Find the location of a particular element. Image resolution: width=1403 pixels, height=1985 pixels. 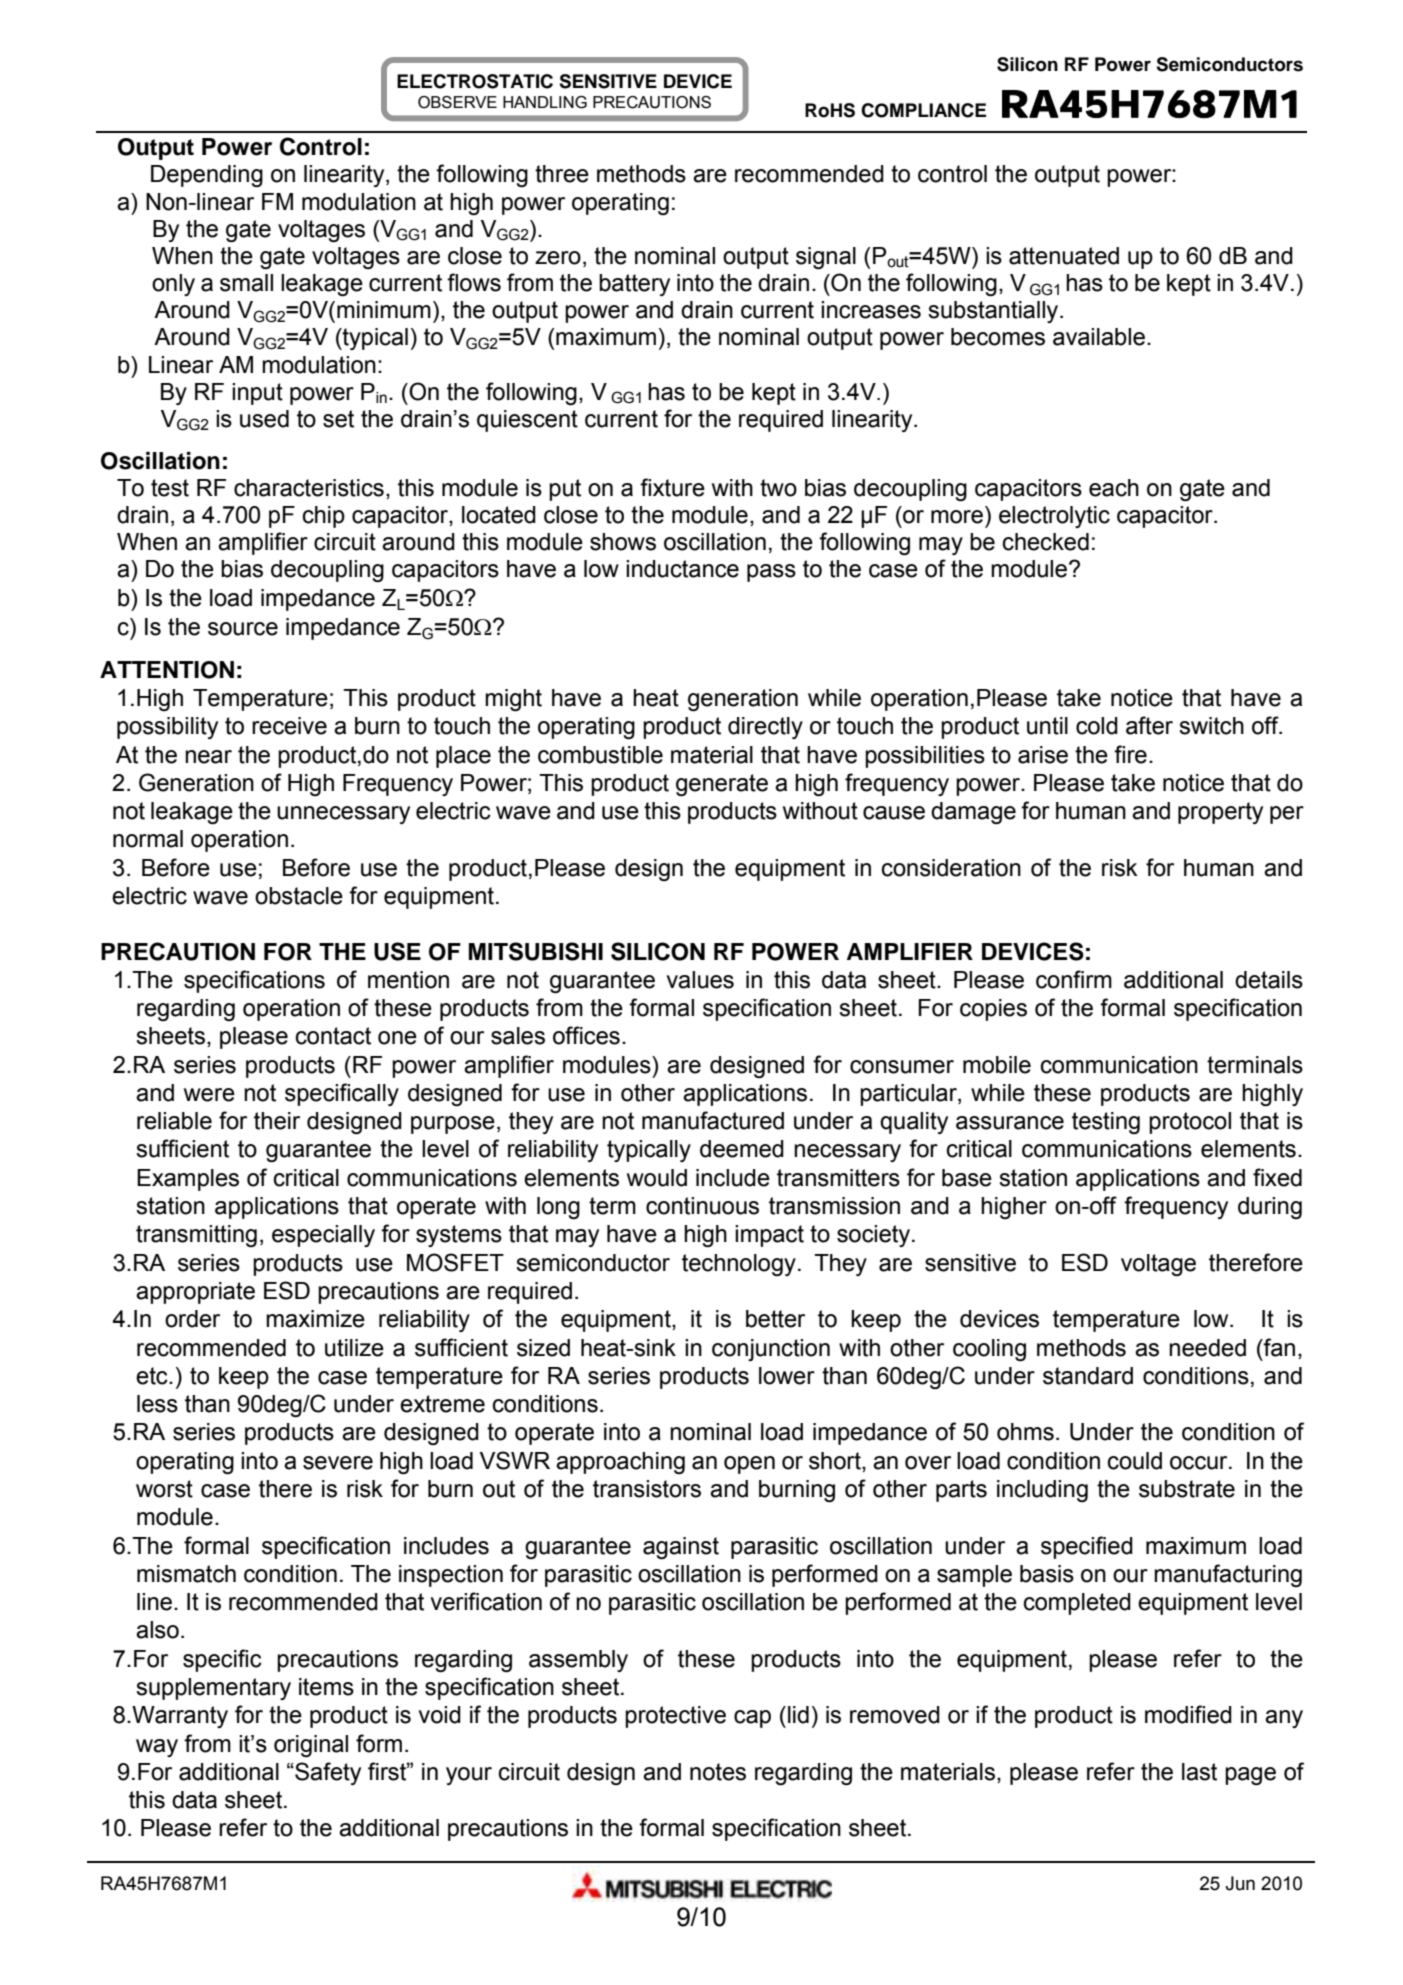

protocol is located at coordinates (1190, 1123).
